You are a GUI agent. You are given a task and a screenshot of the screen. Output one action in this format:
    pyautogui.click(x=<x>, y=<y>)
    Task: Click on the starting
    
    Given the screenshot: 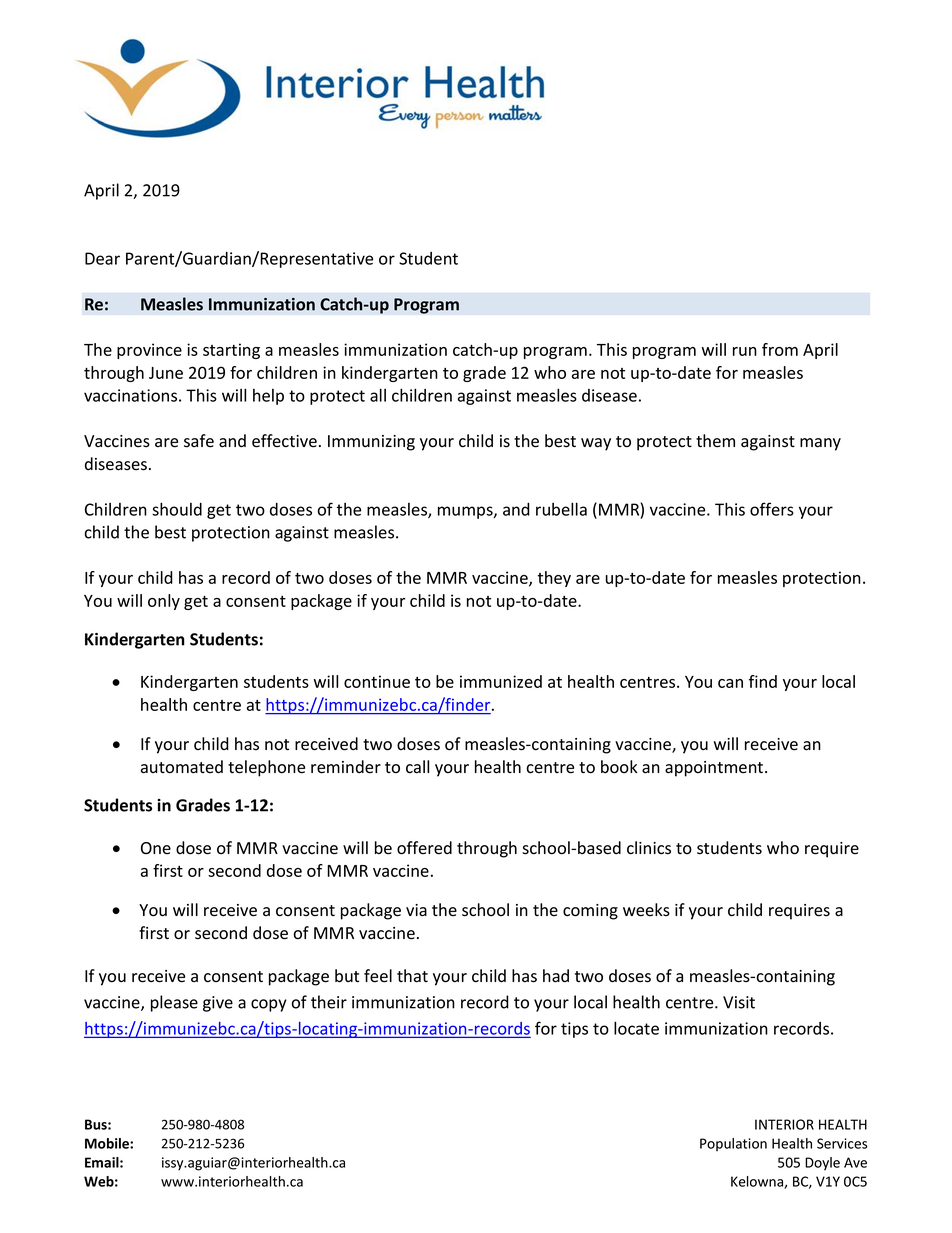 What is the action you would take?
    pyautogui.click(x=231, y=351)
